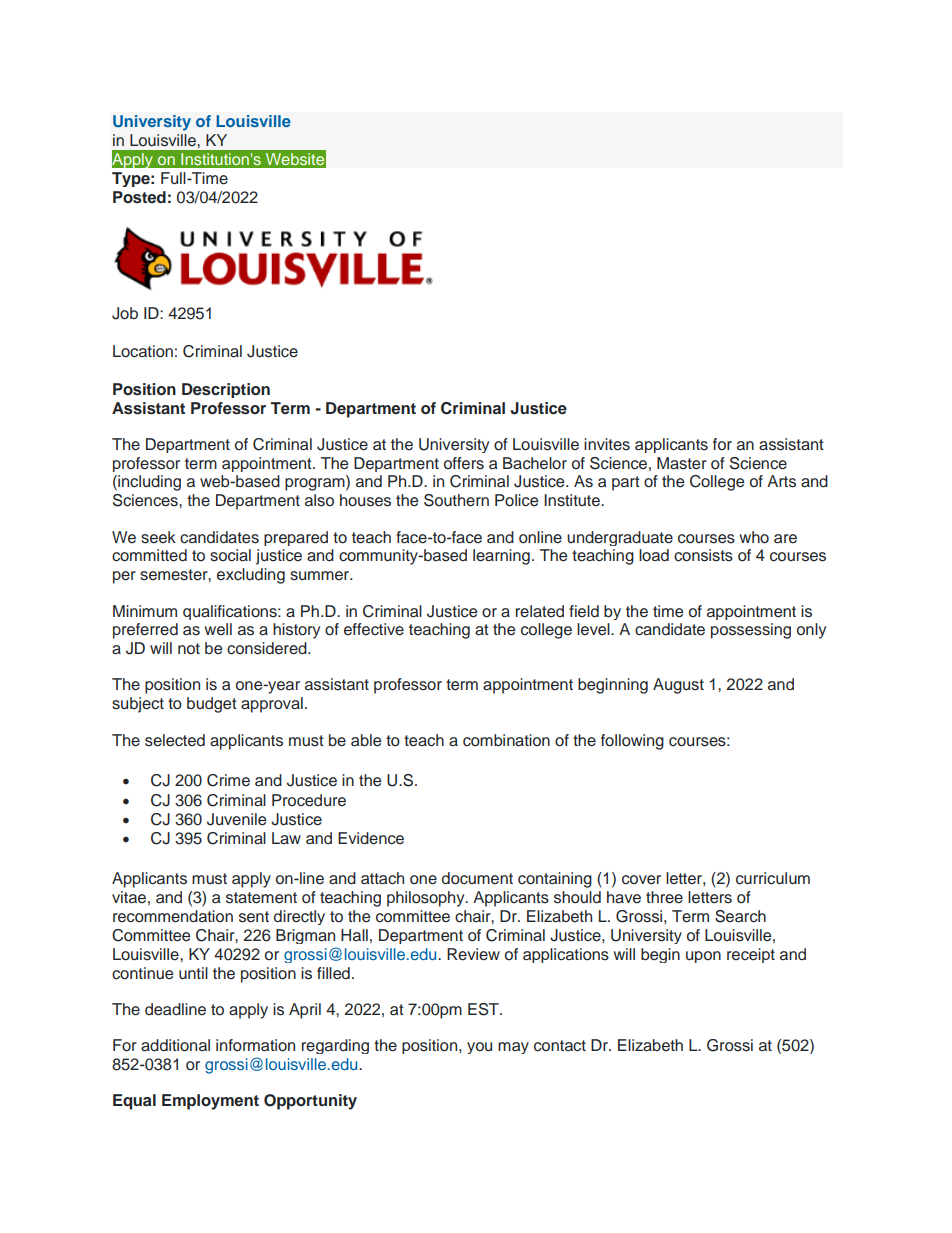  What do you see at coordinates (506, 740) in the screenshot?
I see `combination` at bounding box center [506, 740].
